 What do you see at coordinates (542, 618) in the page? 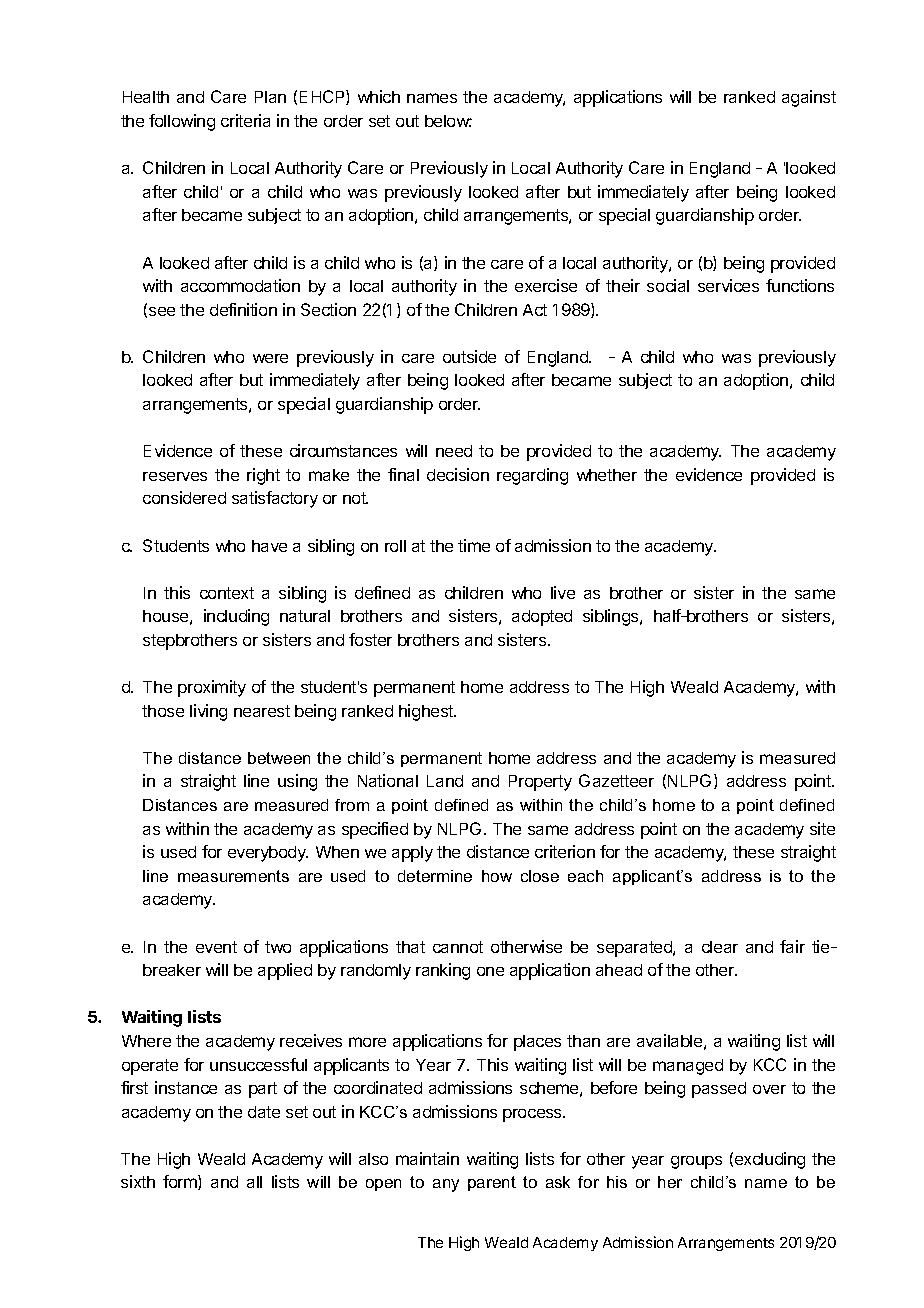
I see `adopted` at bounding box center [542, 618].
